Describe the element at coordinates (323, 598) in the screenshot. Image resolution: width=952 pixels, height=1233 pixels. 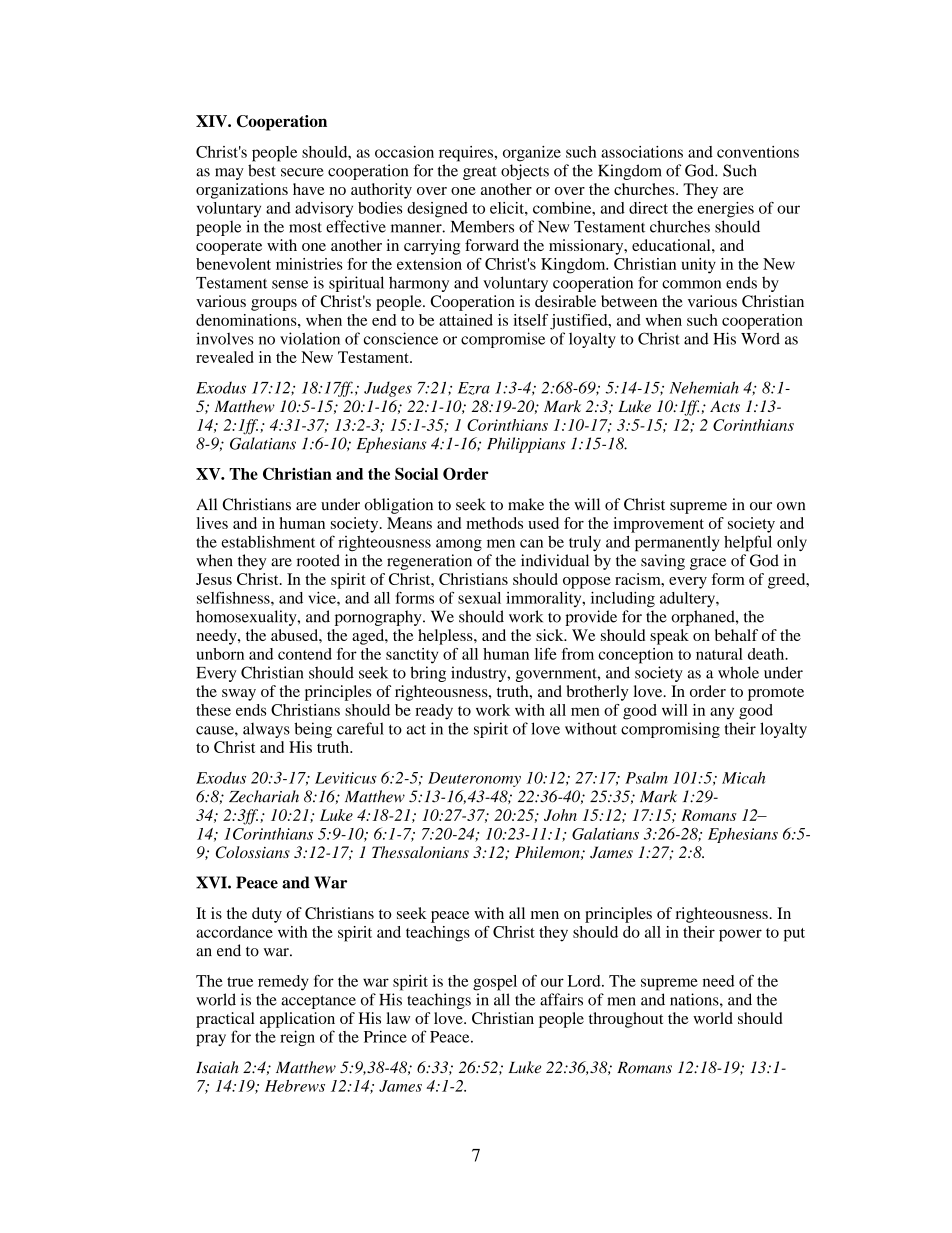
I see `vice` at that location.
